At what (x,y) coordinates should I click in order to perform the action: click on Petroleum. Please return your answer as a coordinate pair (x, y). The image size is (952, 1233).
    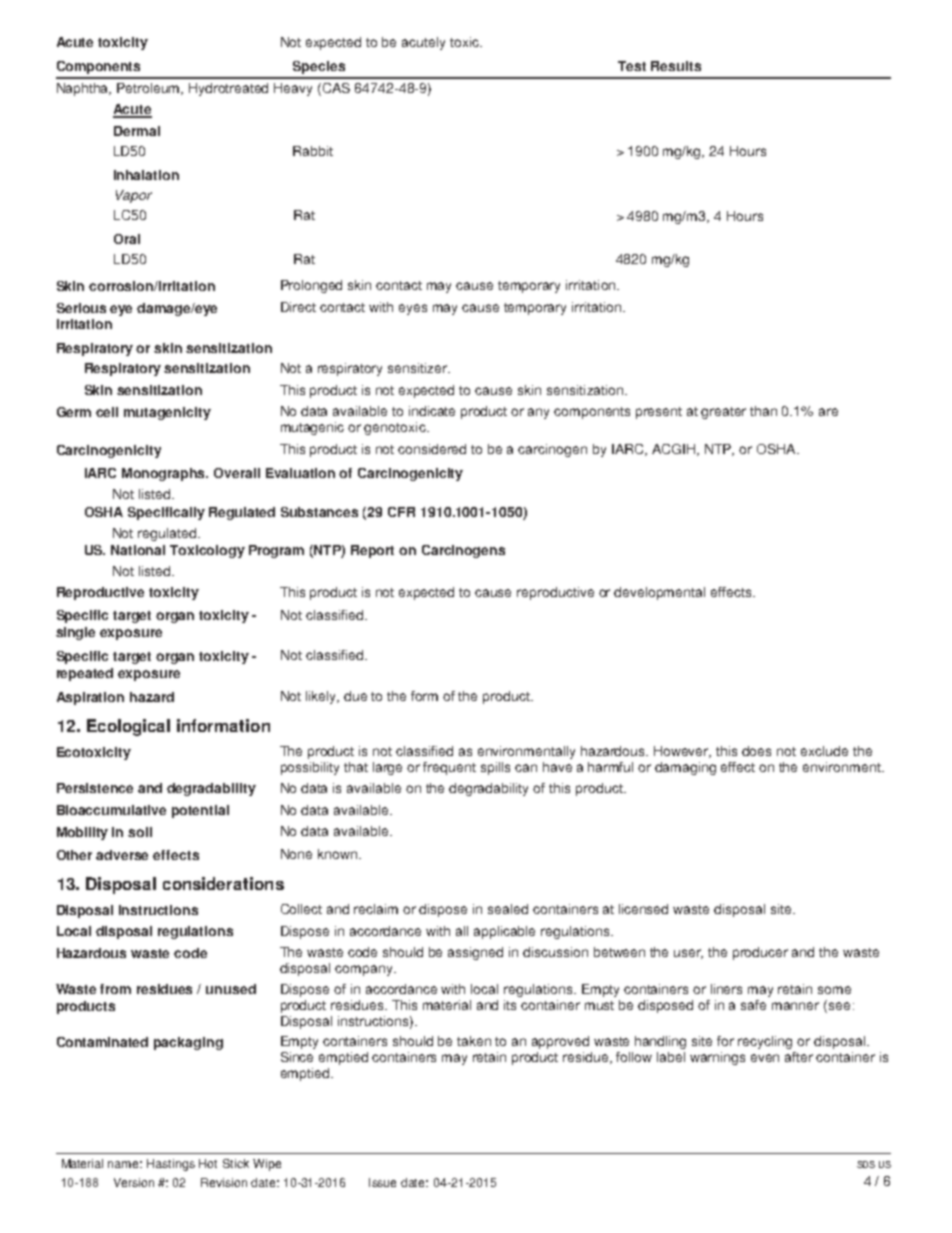
    Looking at the image, I should click on (150, 89).
